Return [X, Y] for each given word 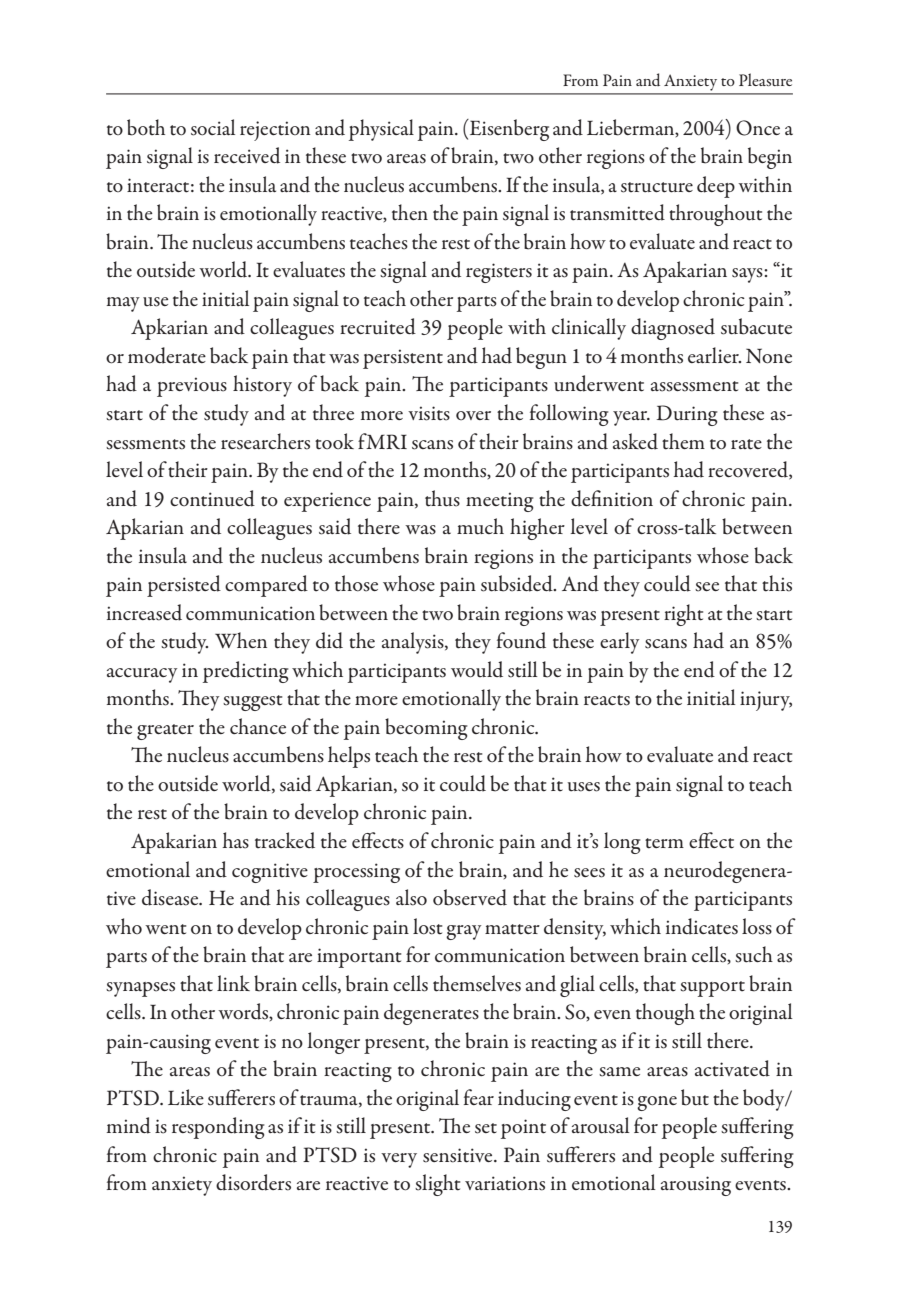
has [235, 840]
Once [758, 128]
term [664, 843]
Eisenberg [508, 130]
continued [212, 498]
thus [442, 498]
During [687, 415]
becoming [426, 729]
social [213, 127]
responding [218, 1128]
